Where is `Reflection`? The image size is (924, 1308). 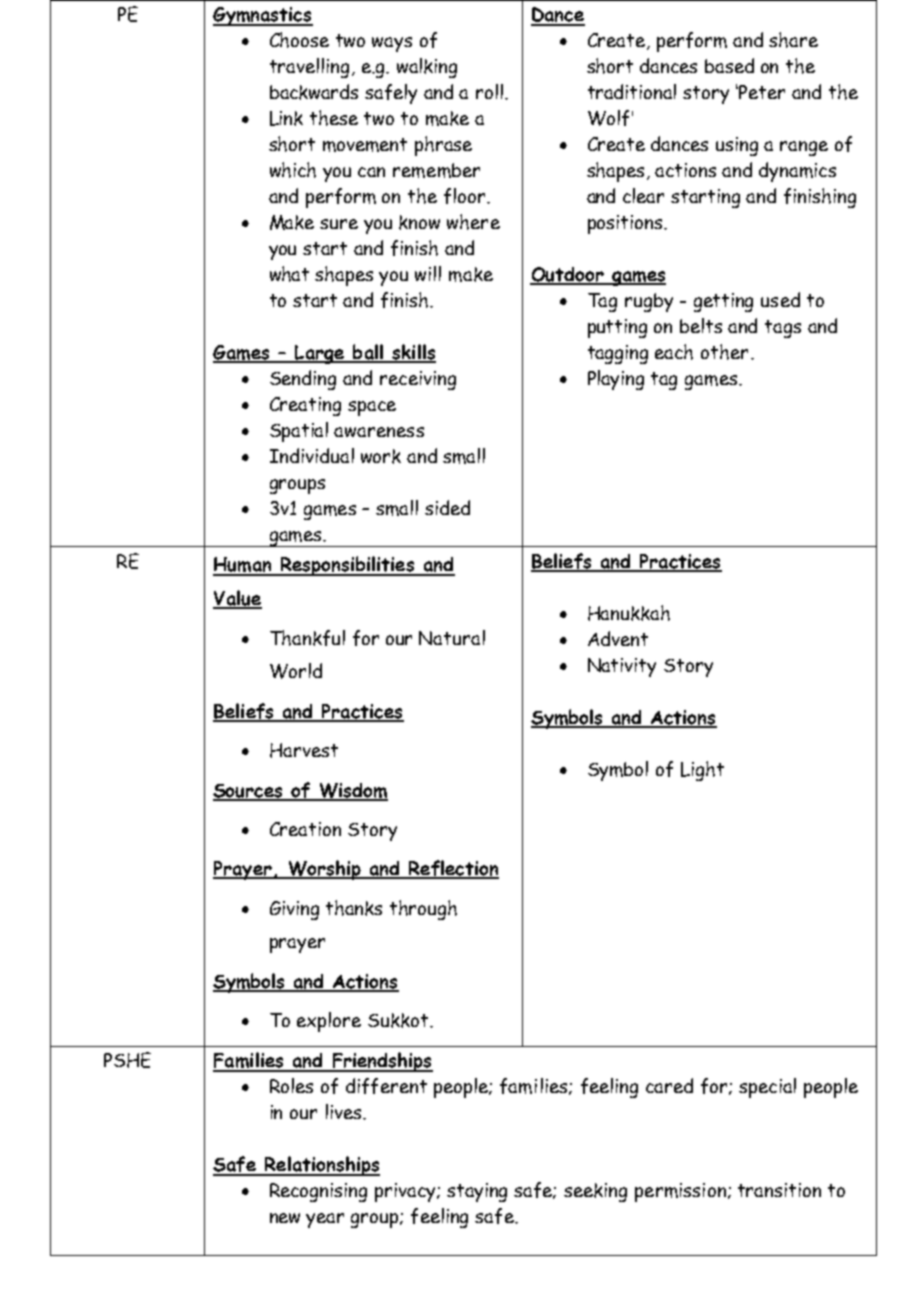
Reflection is located at coordinates (453, 869).
